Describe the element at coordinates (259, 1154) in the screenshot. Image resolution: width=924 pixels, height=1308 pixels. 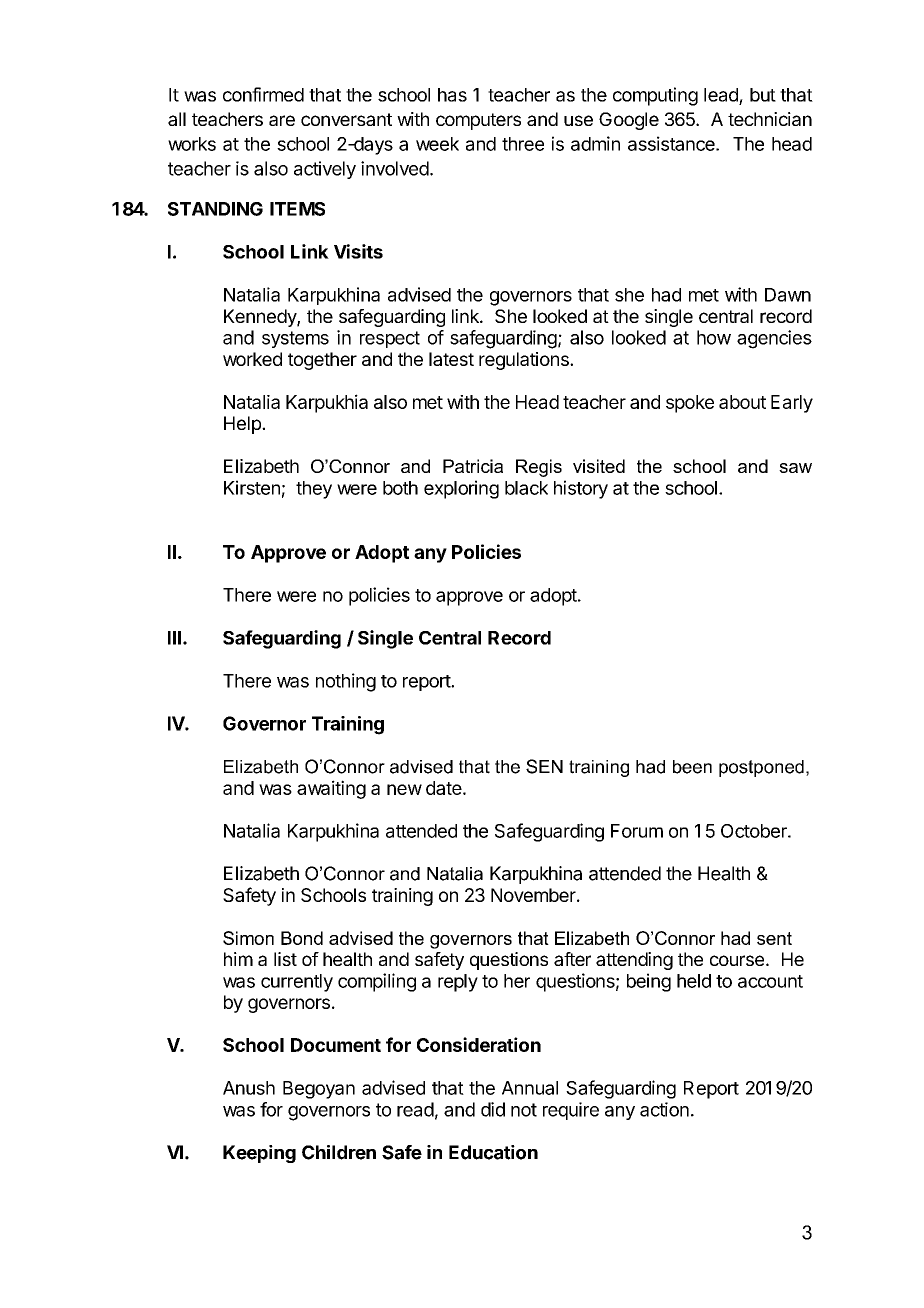
I see `Keeping` at that location.
